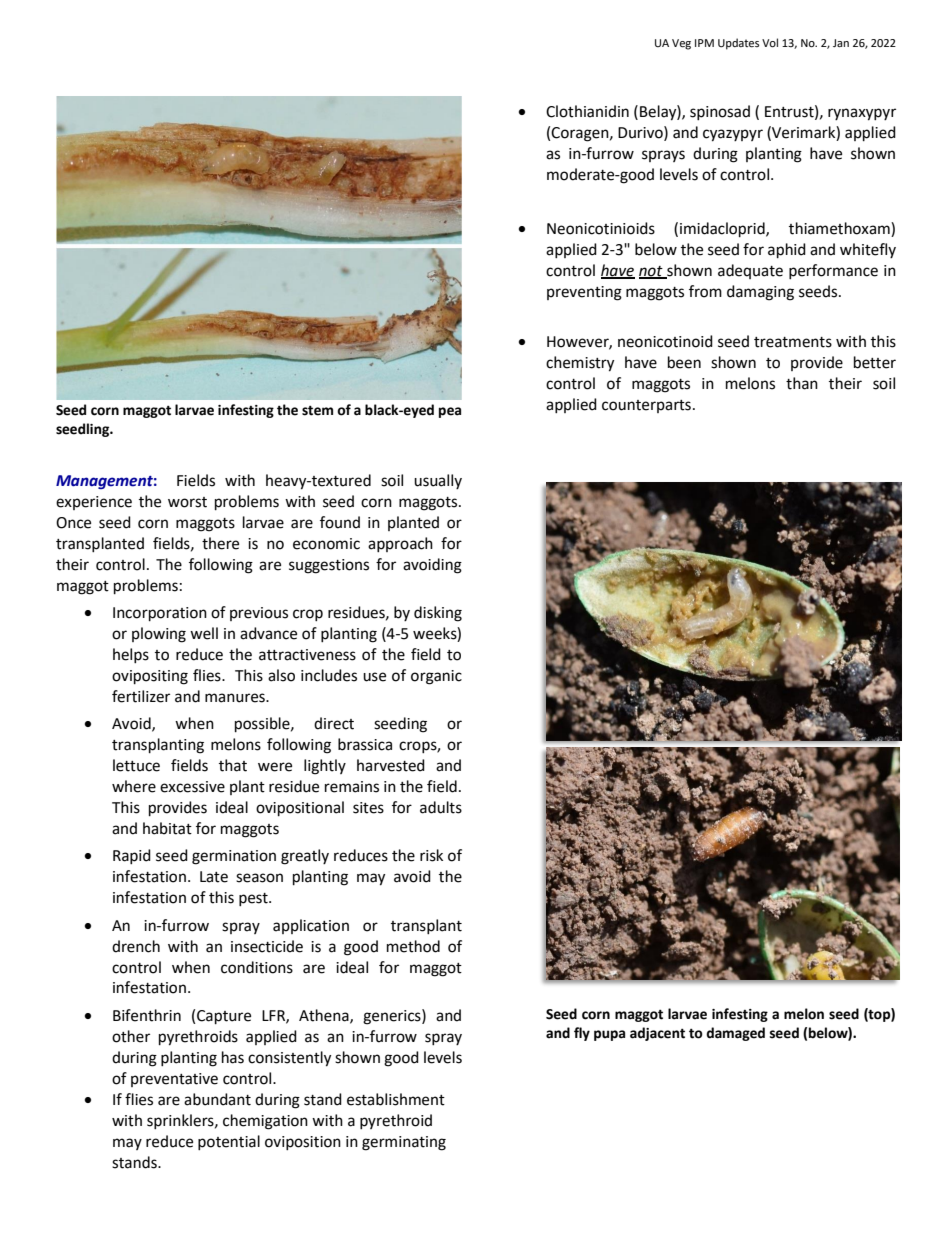 Image resolution: width=952 pixels, height=1233 pixels. I want to click on Veg, so click(681, 44).
